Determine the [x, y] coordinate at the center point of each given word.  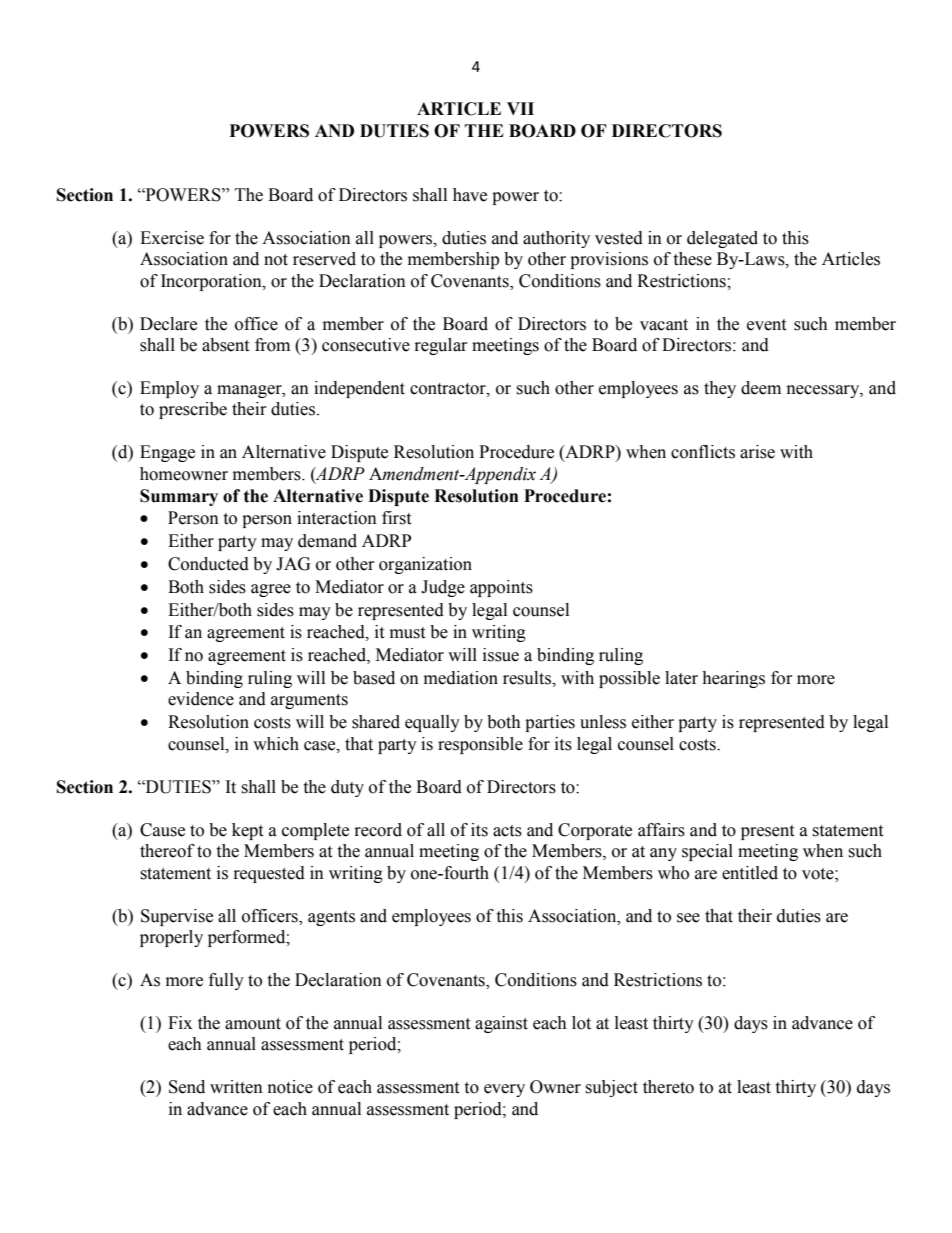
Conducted [208, 564]
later [681, 678]
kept [247, 831]
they [720, 389]
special [707, 852]
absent [225, 345]
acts [507, 831]
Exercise [172, 238]
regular [441, 346]
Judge [443, 588]
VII [520, 108]
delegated [722, 239]
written [236, 1087]
